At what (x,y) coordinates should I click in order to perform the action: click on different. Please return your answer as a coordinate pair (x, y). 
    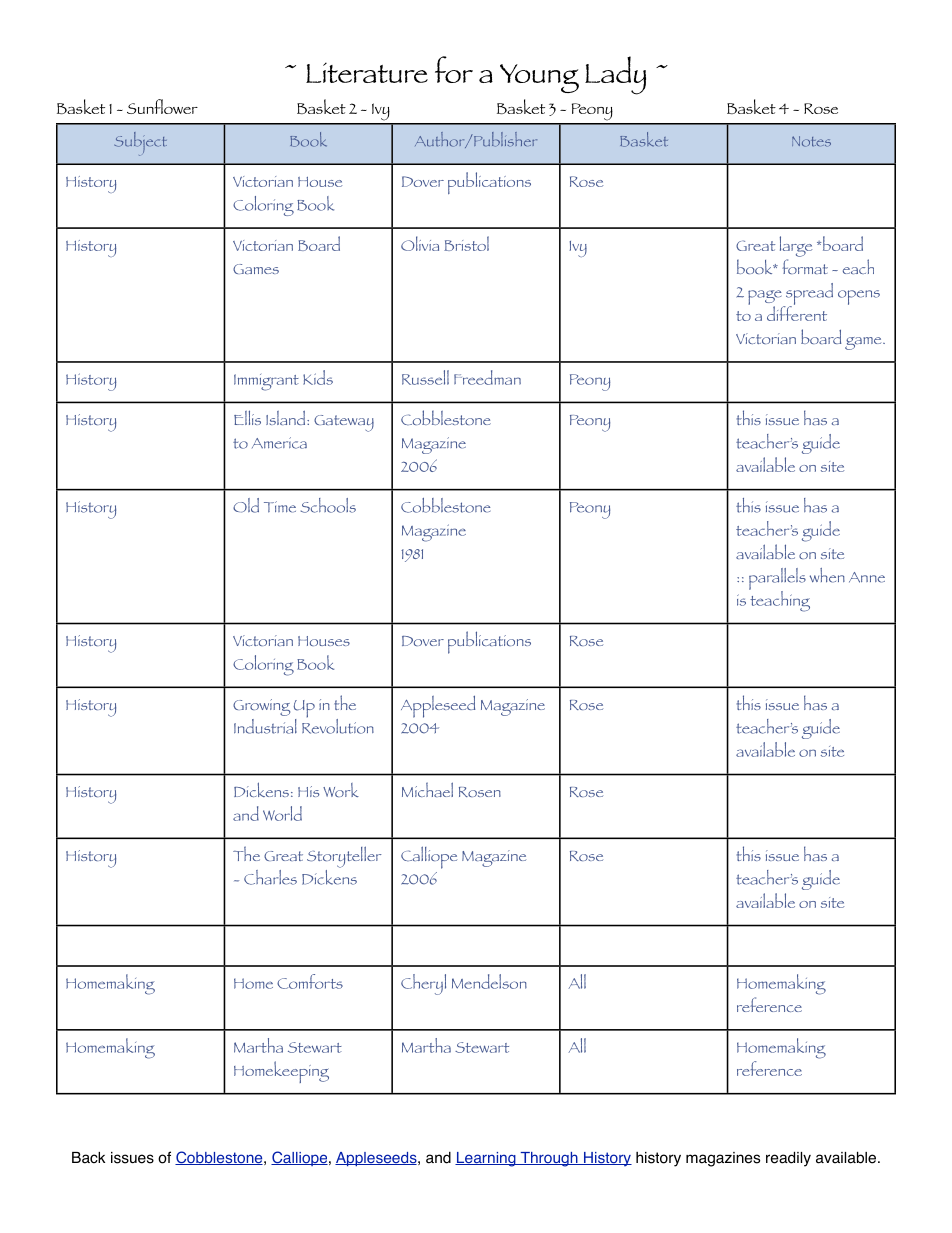
    Looking at the image, I should click on (797, 312).
